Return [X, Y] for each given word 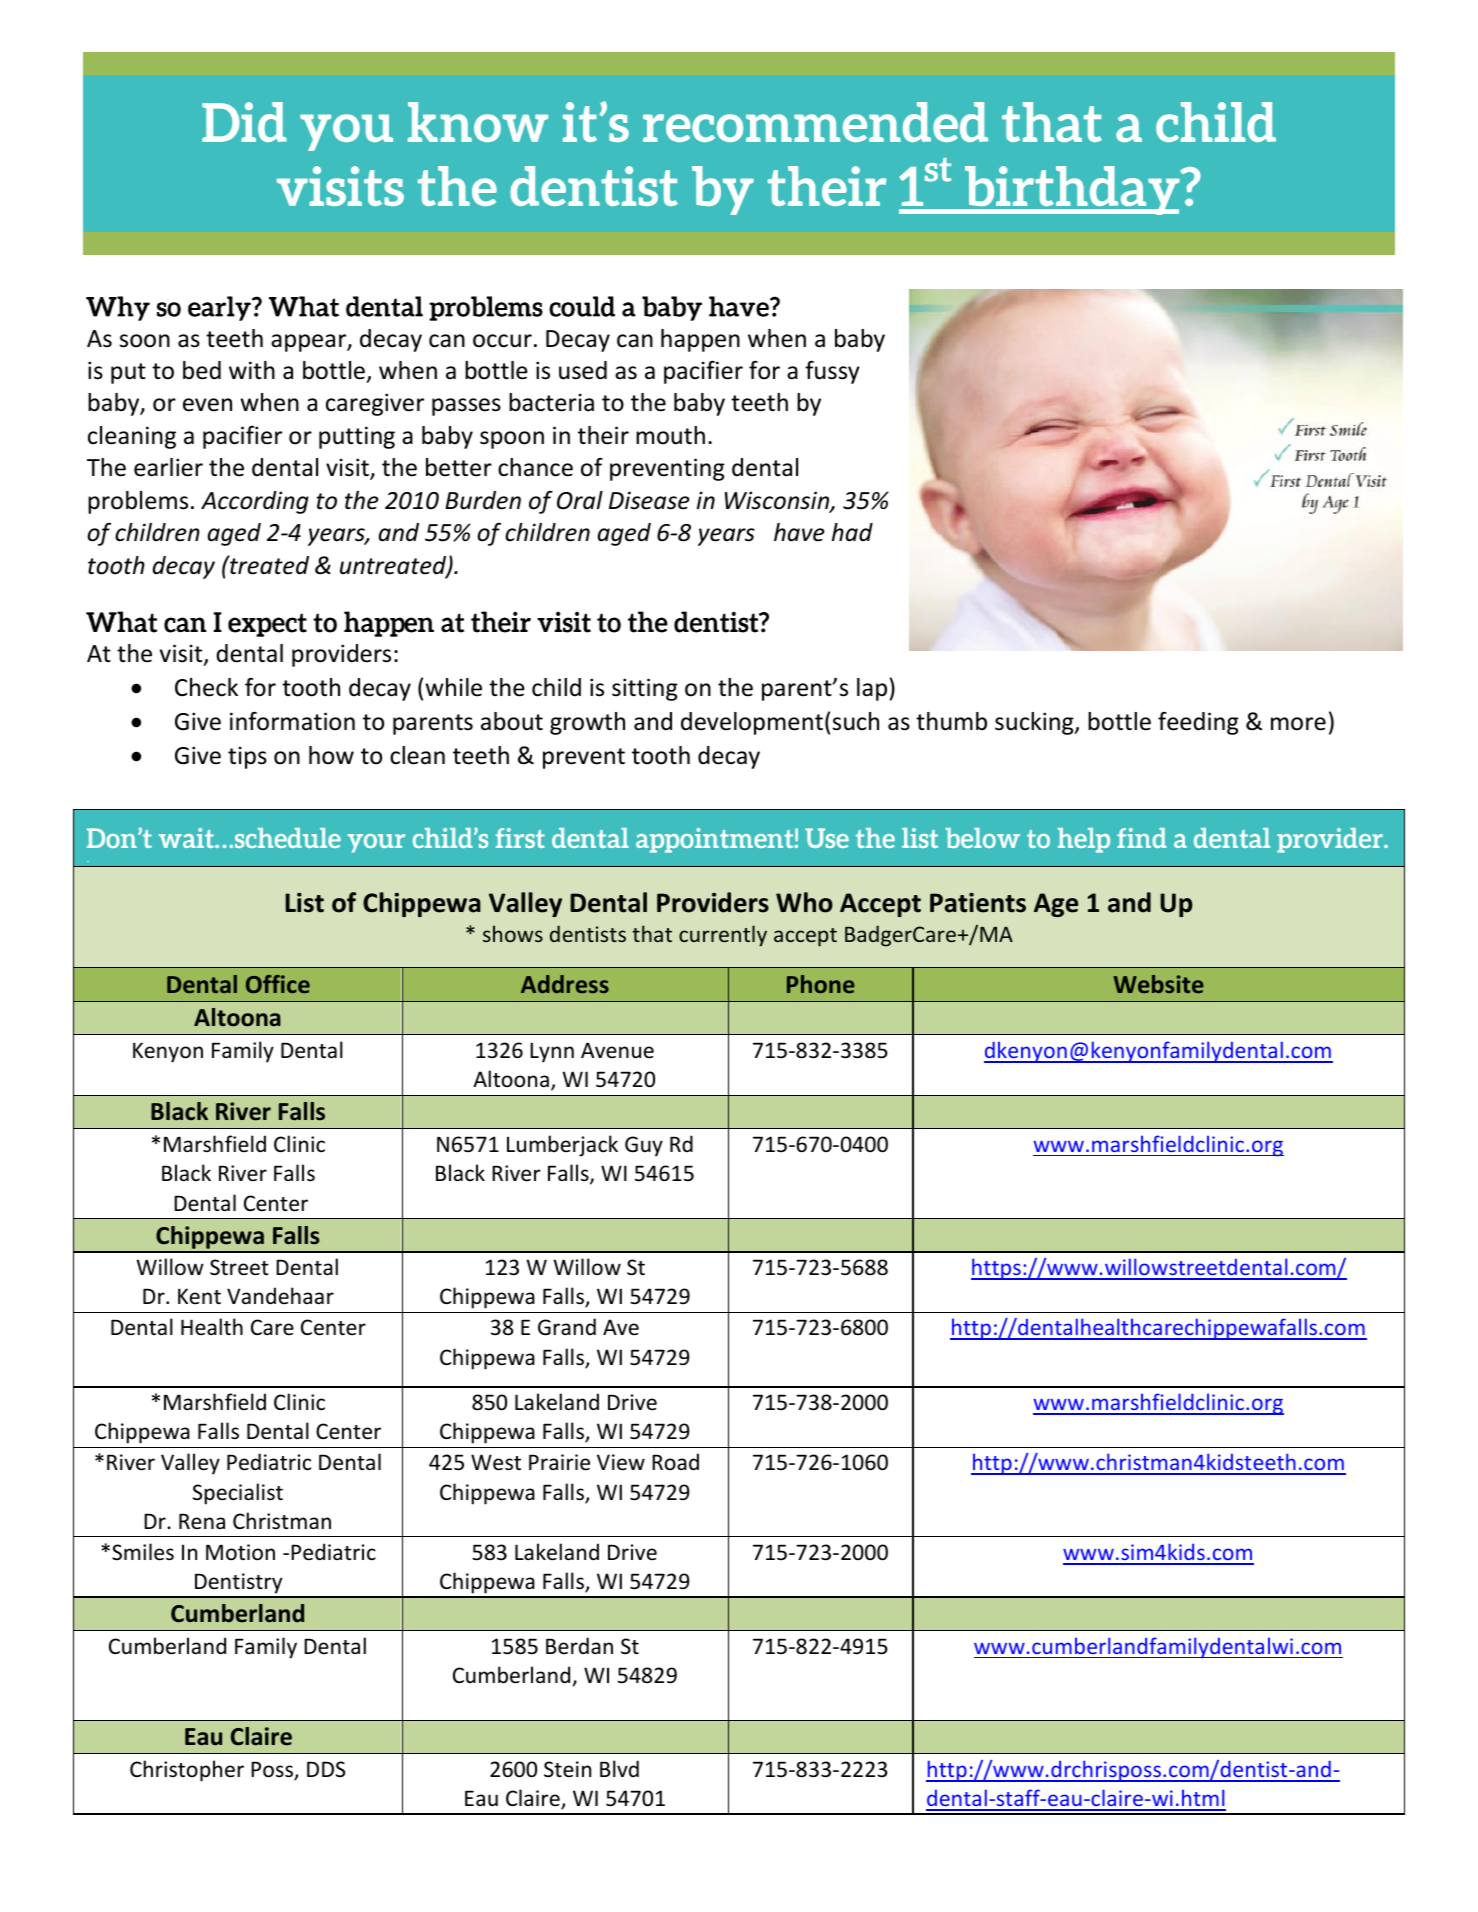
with [252, 370]
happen [700, 340]
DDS [326, 1769]
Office [278, 984]
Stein [567, 1769]
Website [1159, 984]
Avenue [617, 1050]
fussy [832, 372]
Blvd [619, 1768]
